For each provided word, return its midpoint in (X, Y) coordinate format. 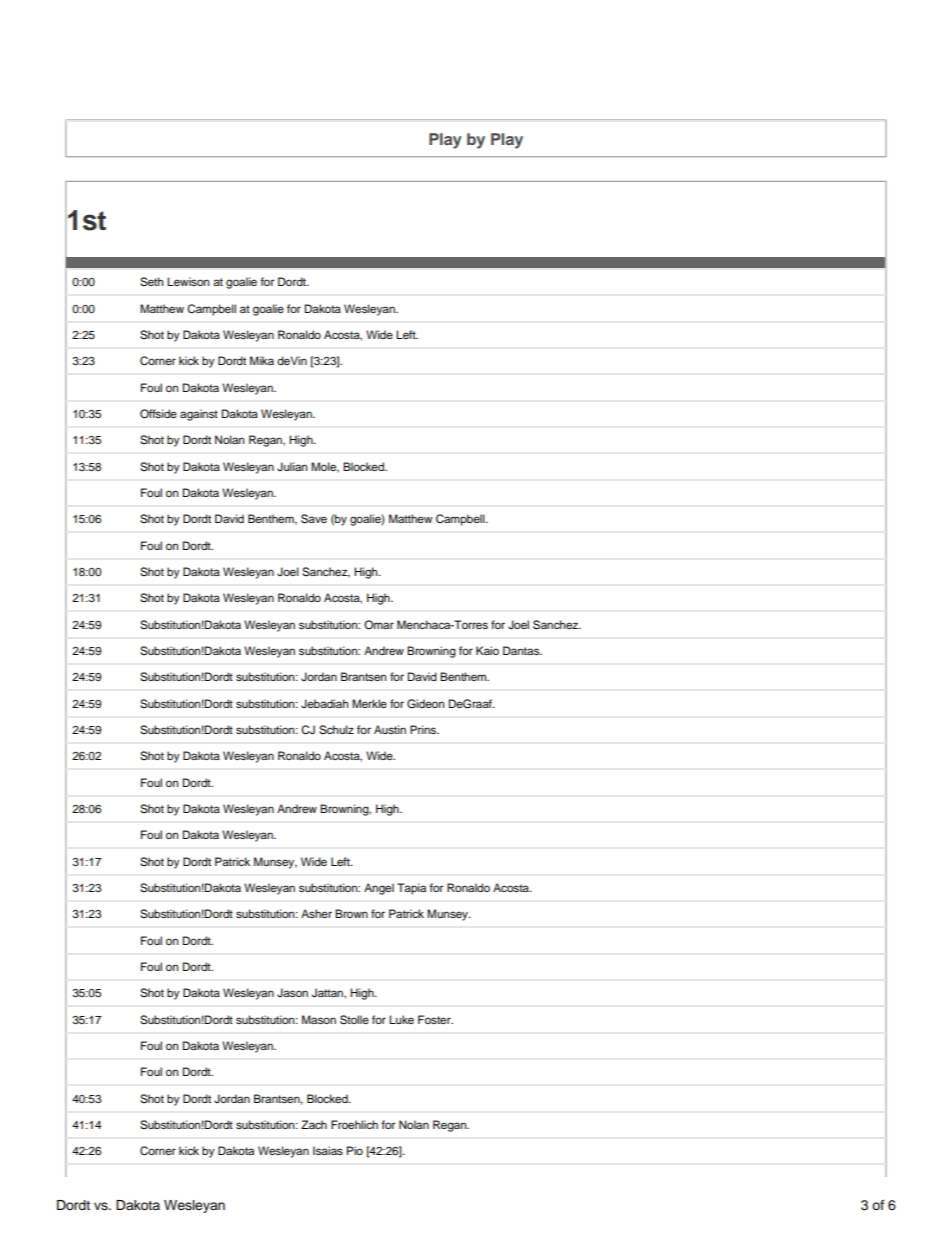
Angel (379, 889)
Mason (319, 1019)
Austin (390, 729)
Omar (379, 625)
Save (314, 519)
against (199, 415)
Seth (151, 282)
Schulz (336, 730)
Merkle (369, 703)
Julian (292, 466)
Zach (314, 1124)
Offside (158, 414)
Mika (262, 360)
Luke (401, 1019)
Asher (316, 913)
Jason (292, 992)
